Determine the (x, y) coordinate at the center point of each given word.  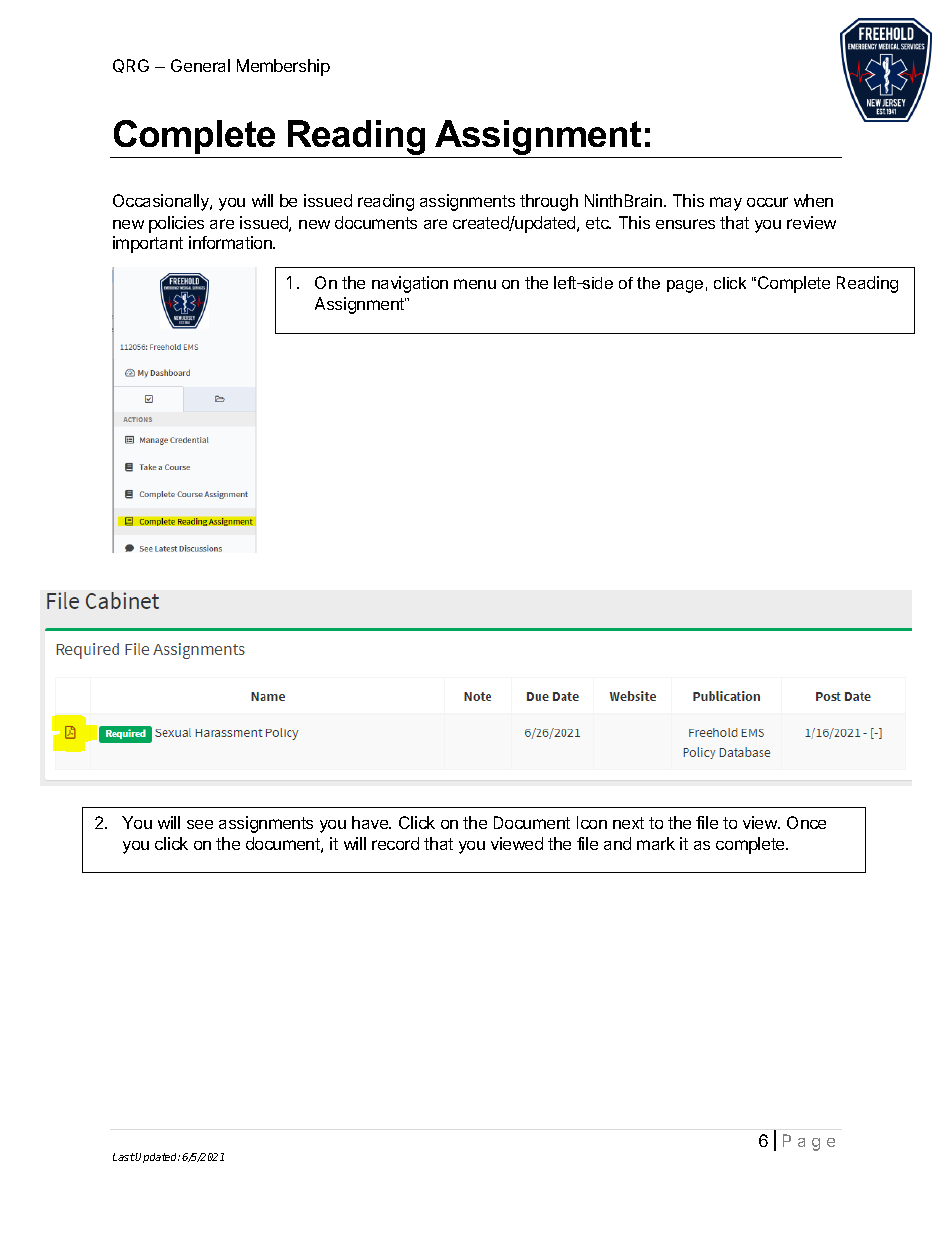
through (549, 202)
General (200, 65)
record (395, 843)
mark (656, 843)
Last (124, 1157)
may (726, 204)
